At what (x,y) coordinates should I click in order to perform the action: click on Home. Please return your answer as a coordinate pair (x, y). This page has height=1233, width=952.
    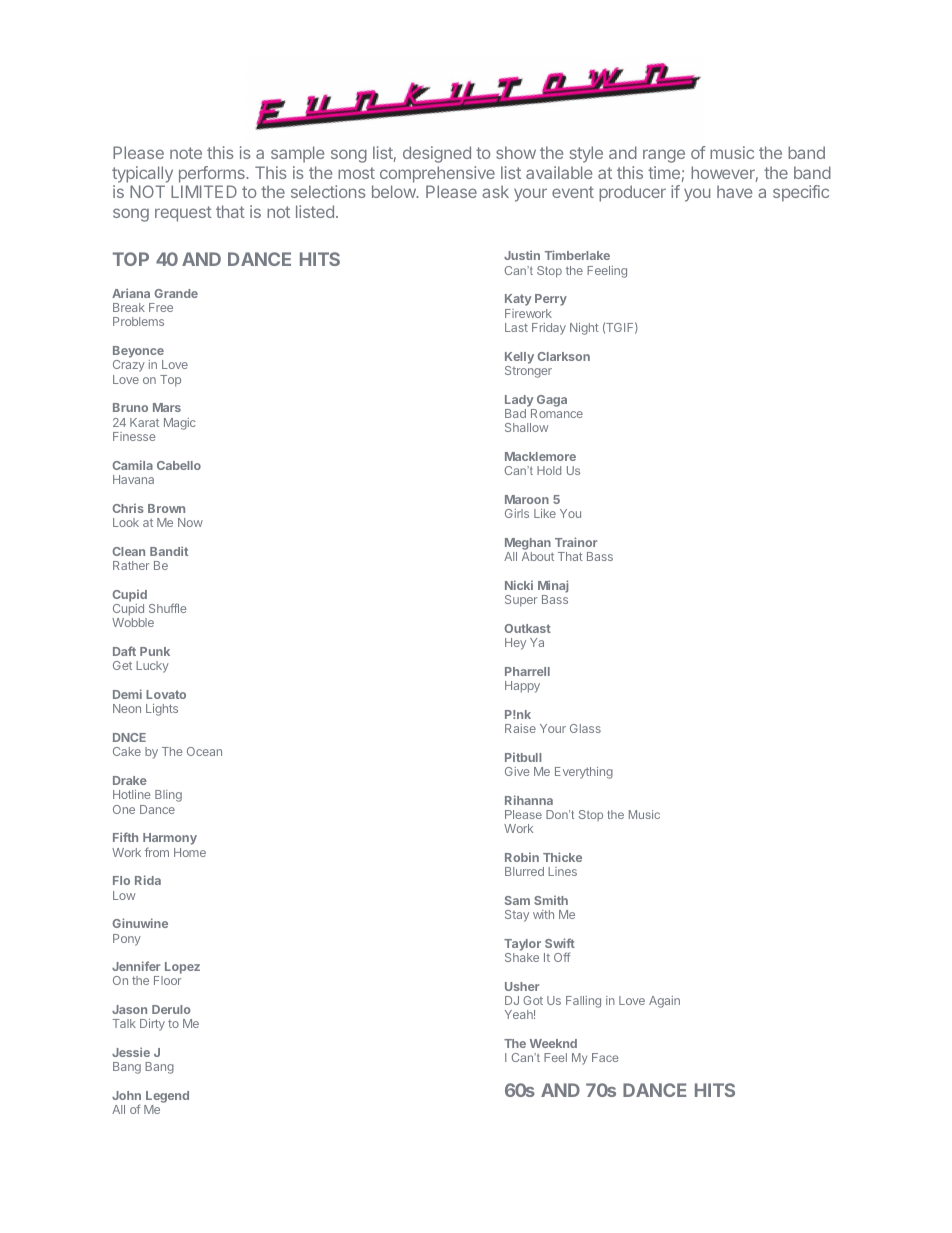
    Looking at the image, I should click on (190, 852).
